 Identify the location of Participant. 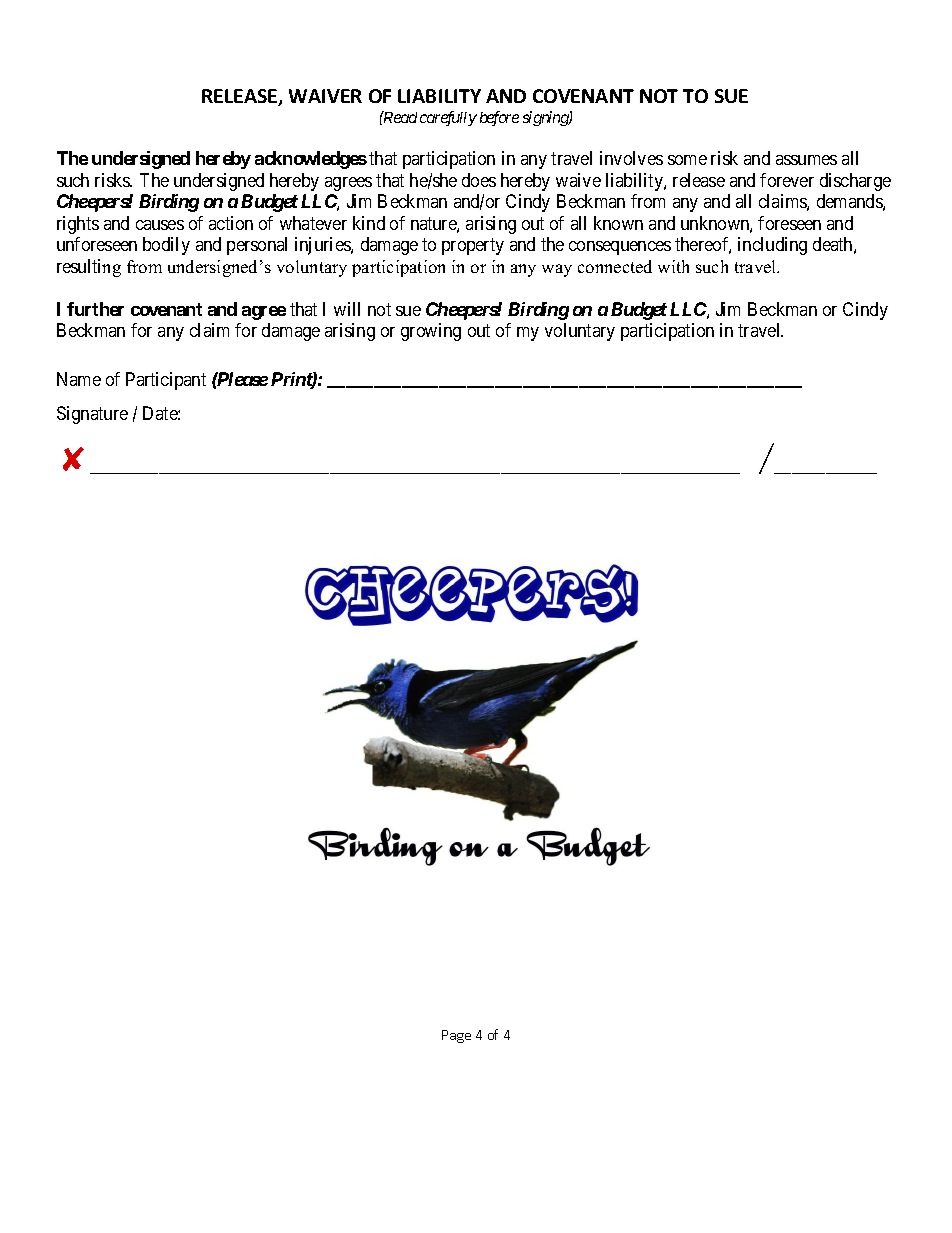
(166, 381).
